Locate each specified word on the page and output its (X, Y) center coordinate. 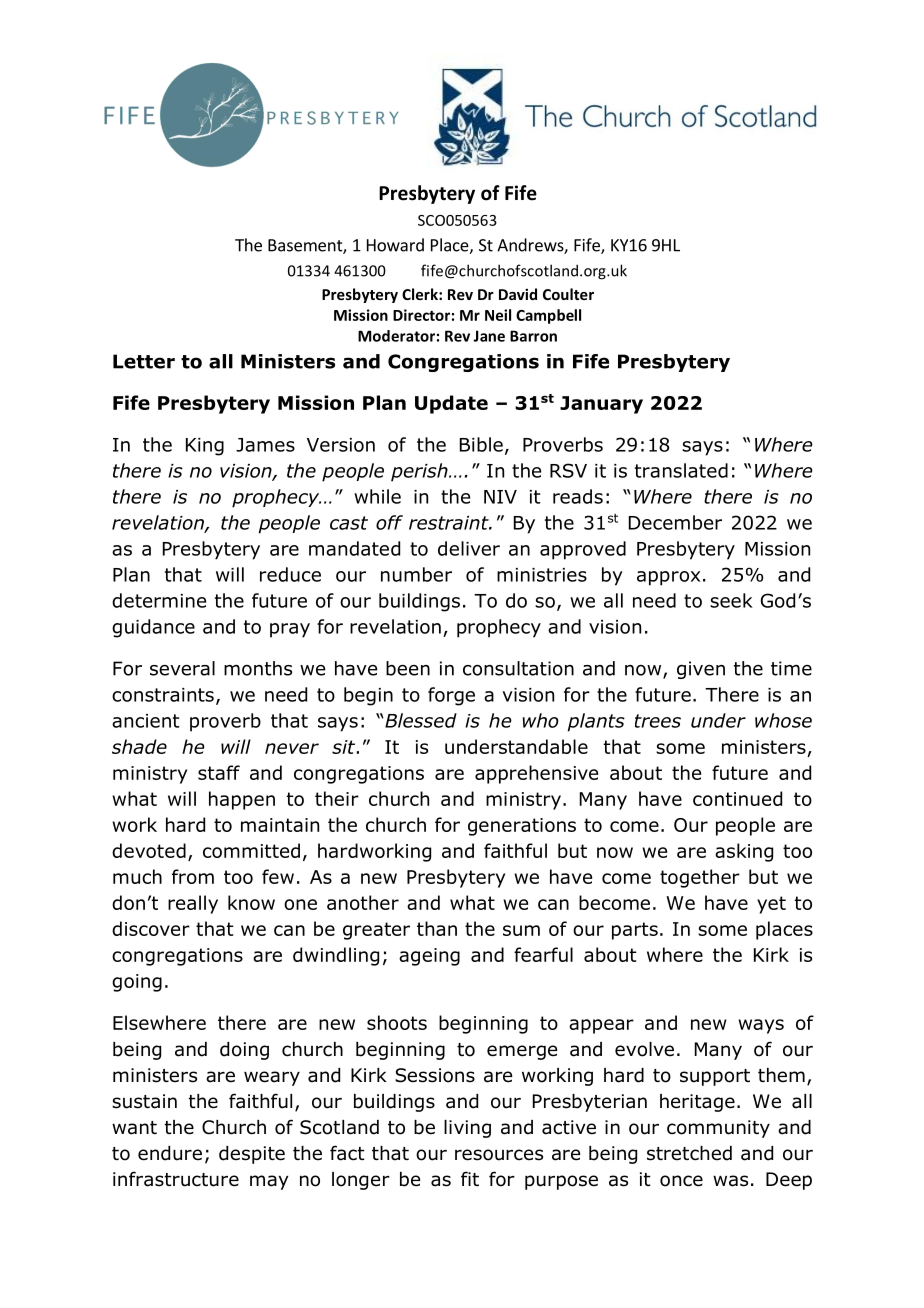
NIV (500, 497)
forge (451, 696)
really (193, 904)
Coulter (568, 294)
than (437, 928)
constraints (163, 695)
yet (771, 905)
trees (658, 721)
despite (252, 1155)
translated (681, 470)
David (518, 294)
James (265, 445)
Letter (144, 361)
